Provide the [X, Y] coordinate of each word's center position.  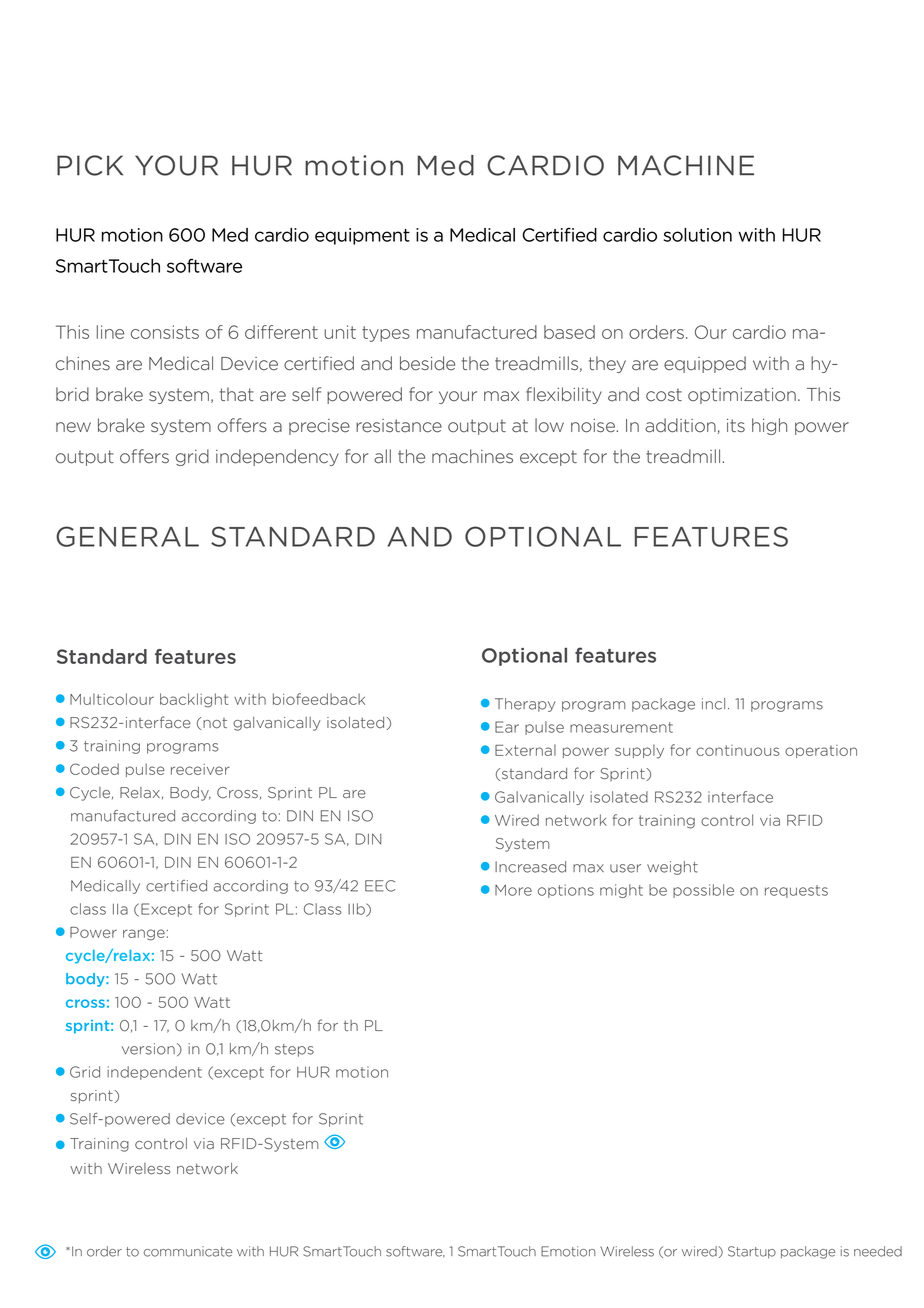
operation [821, 751]
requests [796, 891]
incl [713, 704]
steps [294, 1050]
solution [698, 235]
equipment [362, 236]
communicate [188, 1251]
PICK [90, 165]
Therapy [525, 705]
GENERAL [127, 536]
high [769, 426]
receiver [200, 769]
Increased [530, 867]
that [237, 394]
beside [427, 363]
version [148, 1049]
